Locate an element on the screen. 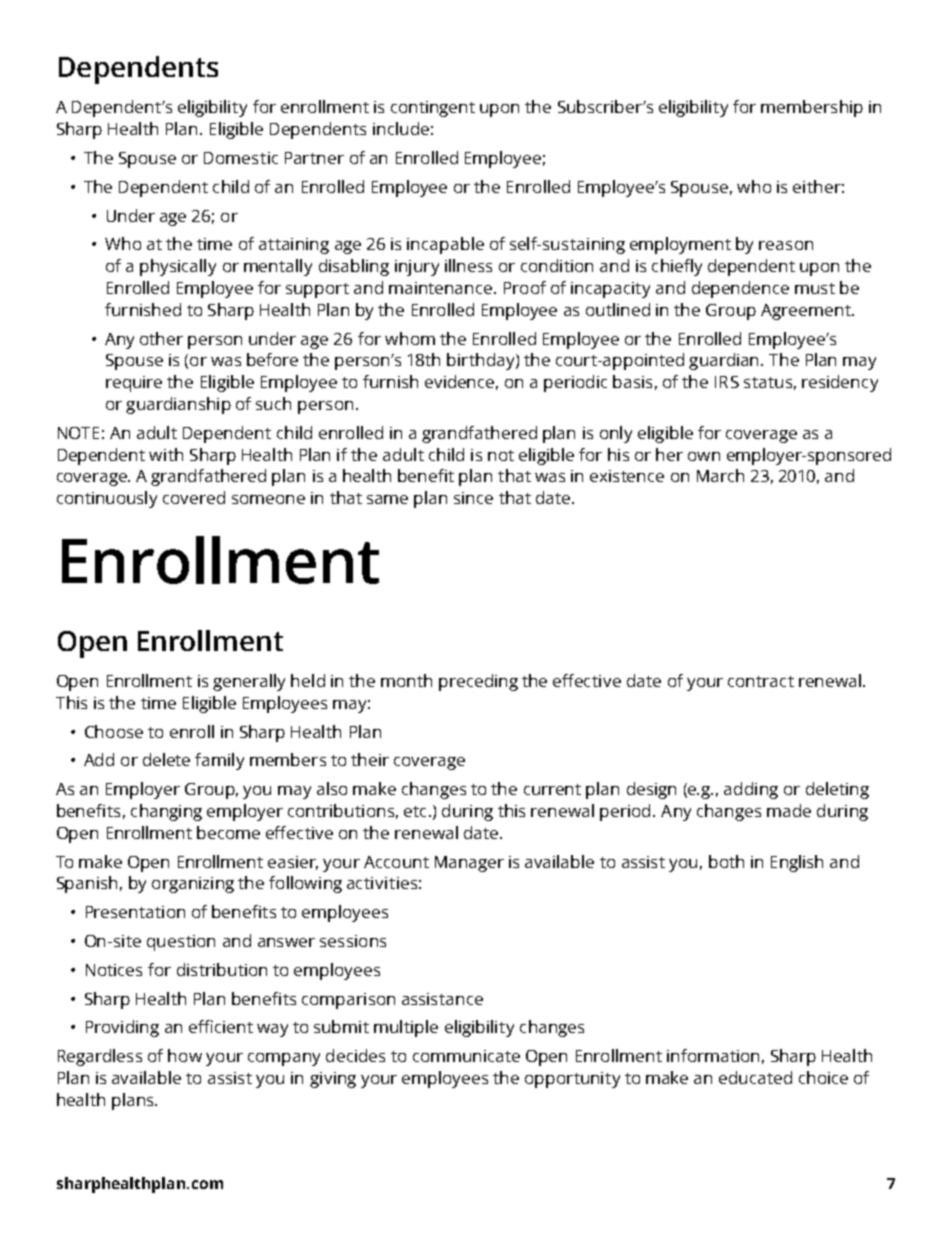 This screenshot has width=952, height=1233. Domestic is located at coordinates (241, 158).
